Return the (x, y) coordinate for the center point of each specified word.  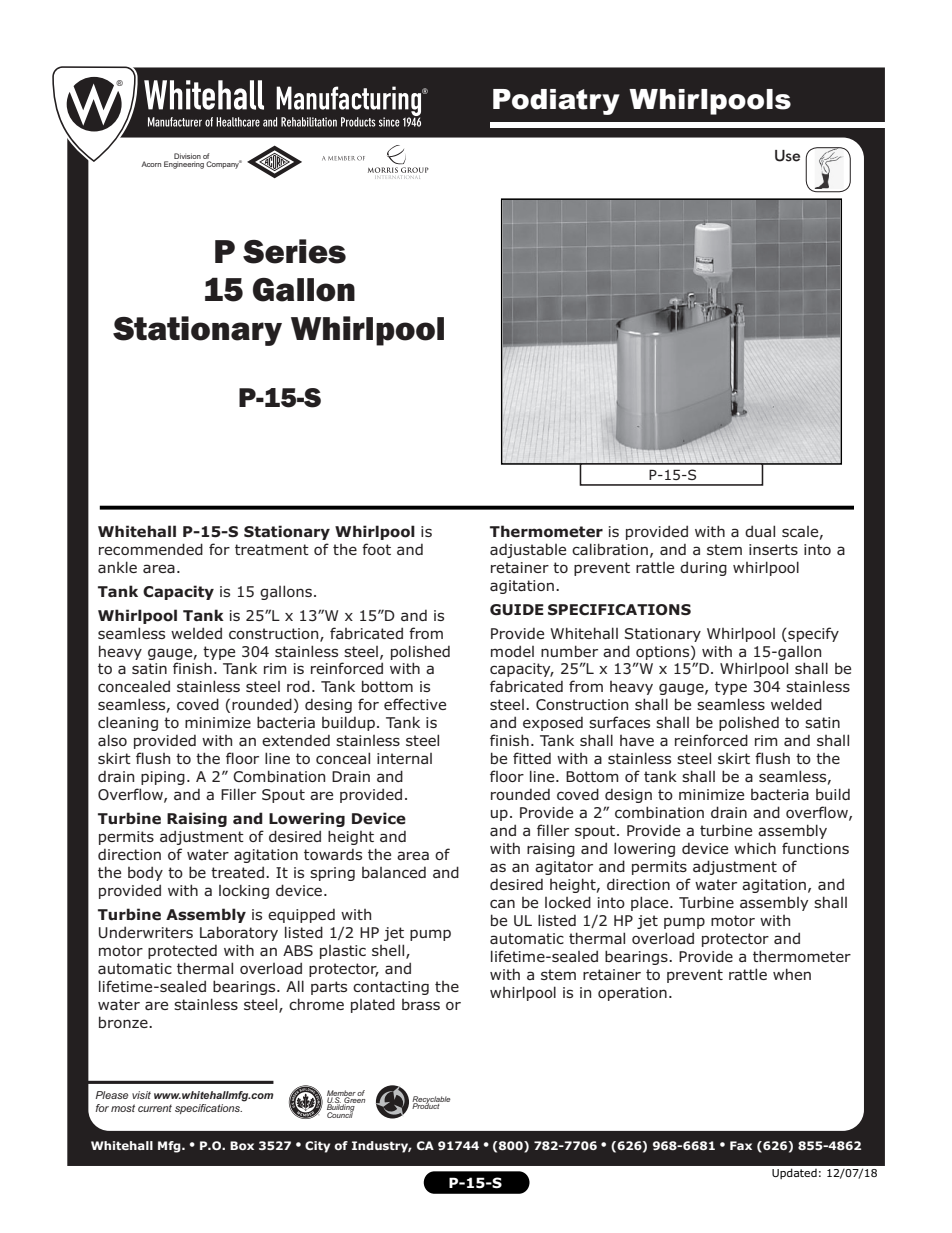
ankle (117, 567)
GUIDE (517, 610)
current (155, 1108)
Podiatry (556, 102)
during (703, 568)
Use (787, 156)
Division (187, 156)
